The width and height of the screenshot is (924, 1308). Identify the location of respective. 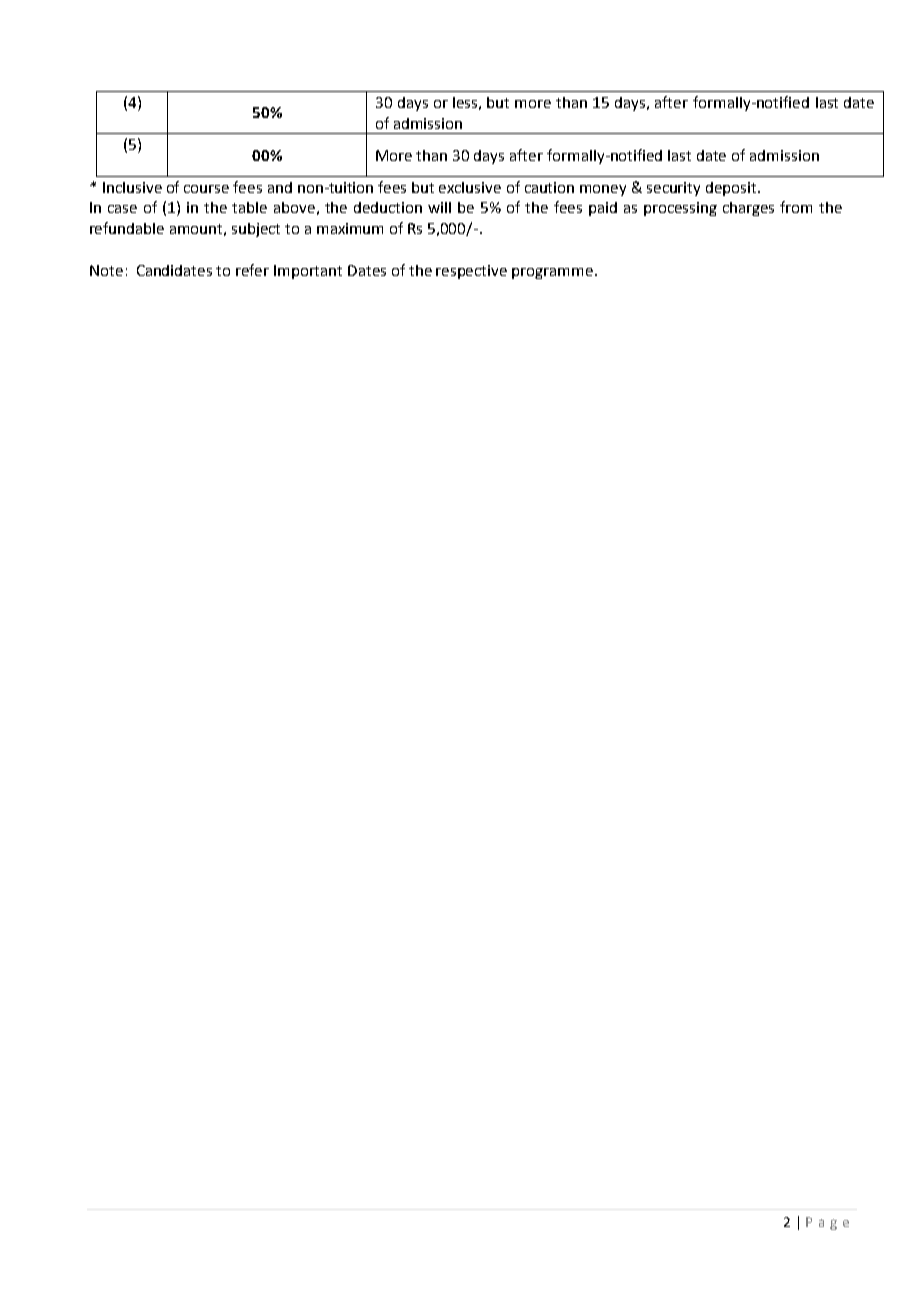
(471, 272).
